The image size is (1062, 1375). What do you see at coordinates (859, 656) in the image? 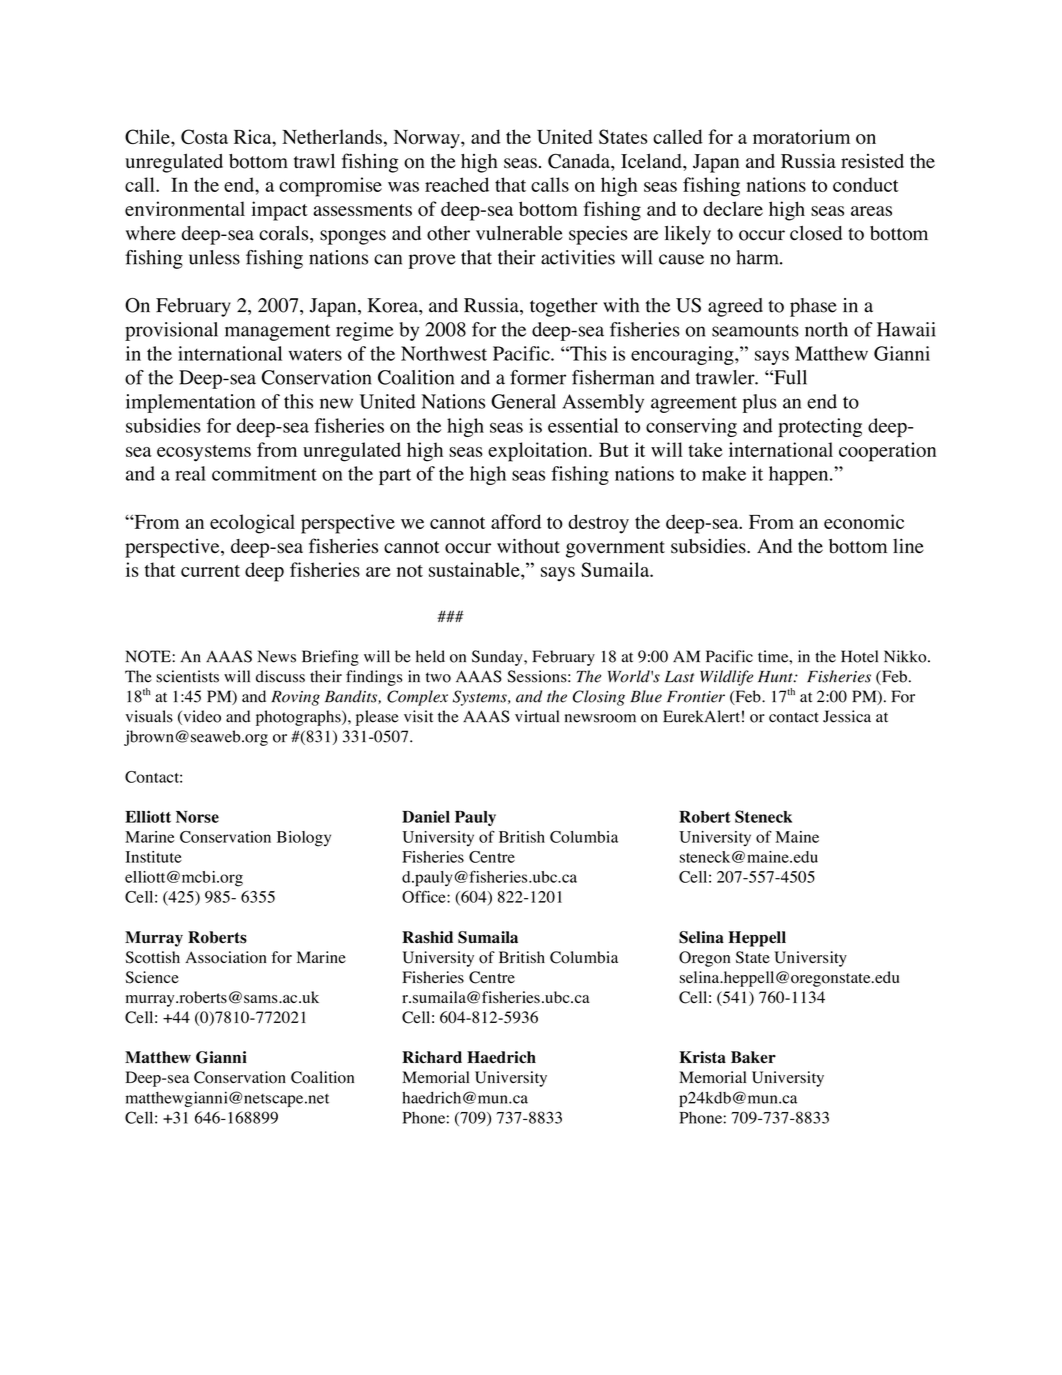
I see `Hotel` at bounding box center [859, 656].
